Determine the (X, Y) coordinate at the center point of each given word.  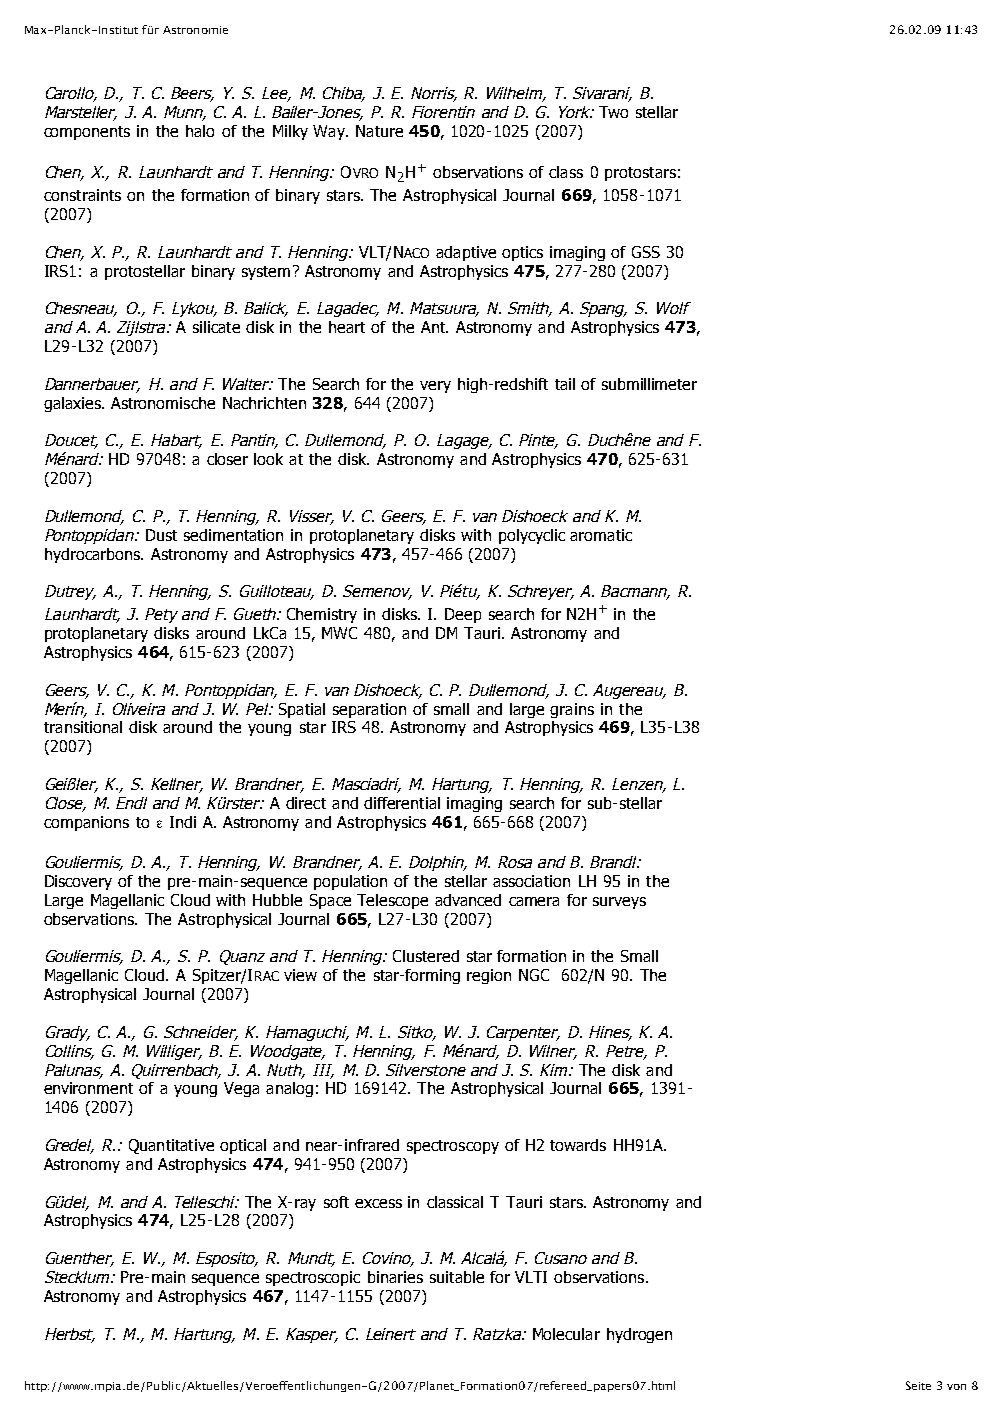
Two (613, 112)
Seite (918, 1385)
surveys (619, 903)
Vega (241, 1089)
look (268, 459)
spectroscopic (313, 1278)
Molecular (566, 1334)
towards (578, 1145)
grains (572, 710)
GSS (646, 252)
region (489, 976)
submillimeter (649, 384)
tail (565, 384)
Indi (183, 822)
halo (200, 131)
